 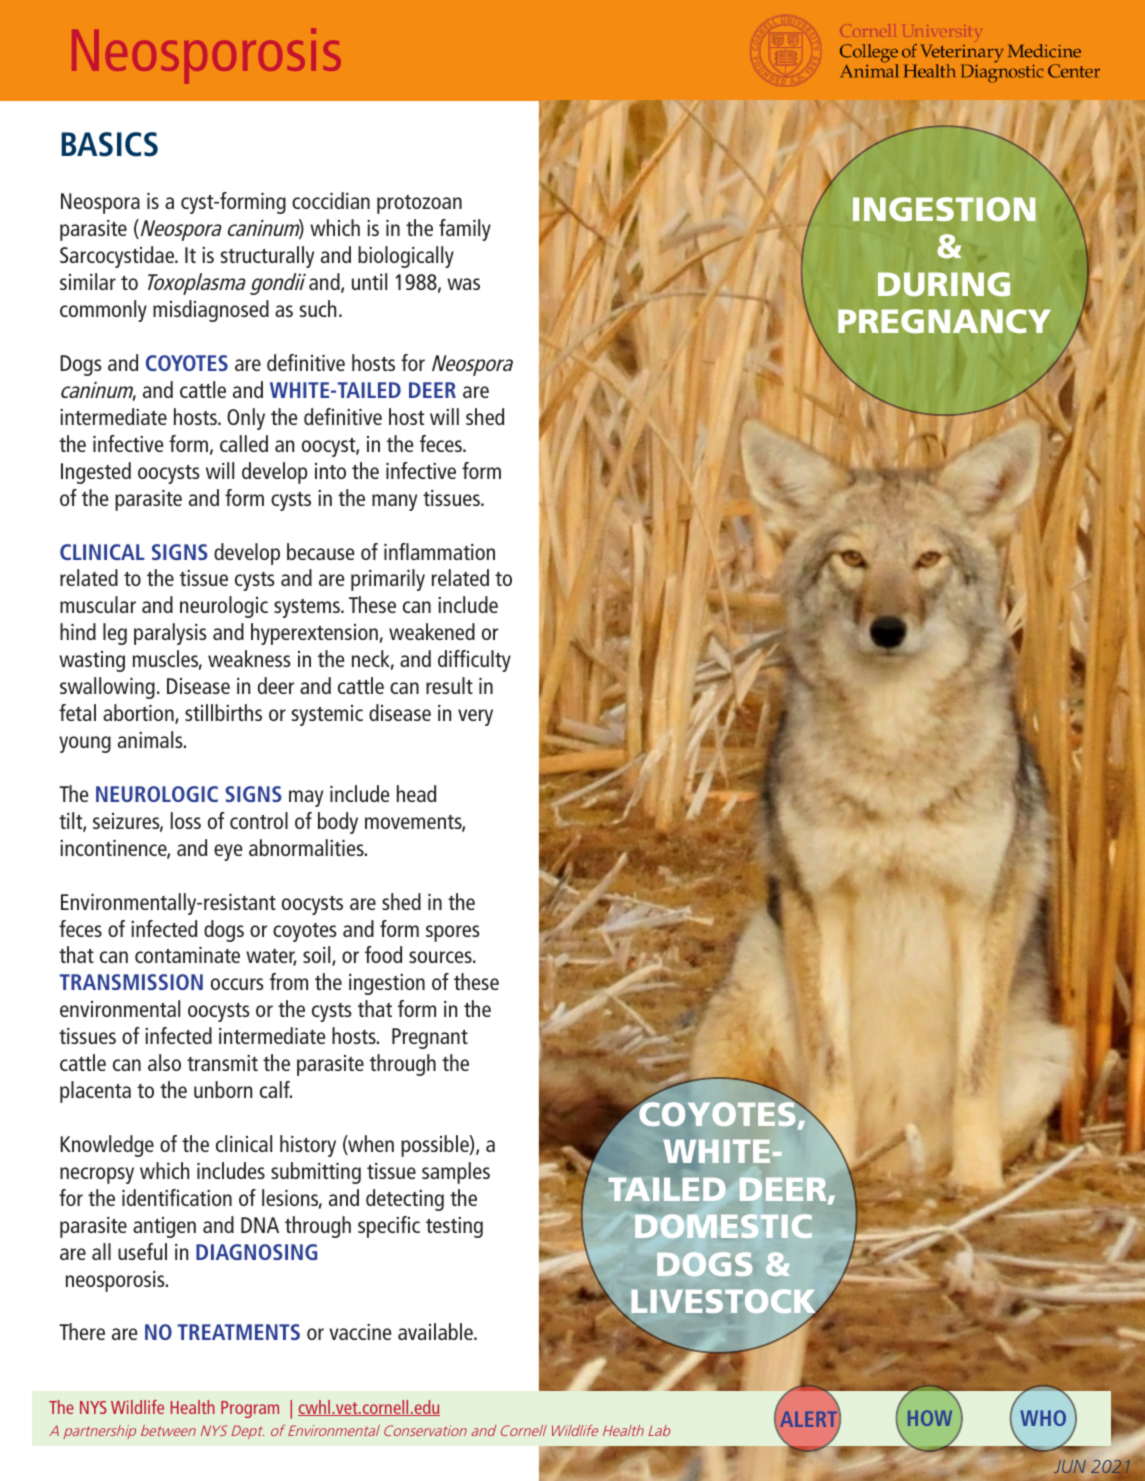 I want to click on stillbirths, so click(x=223, y=712).
